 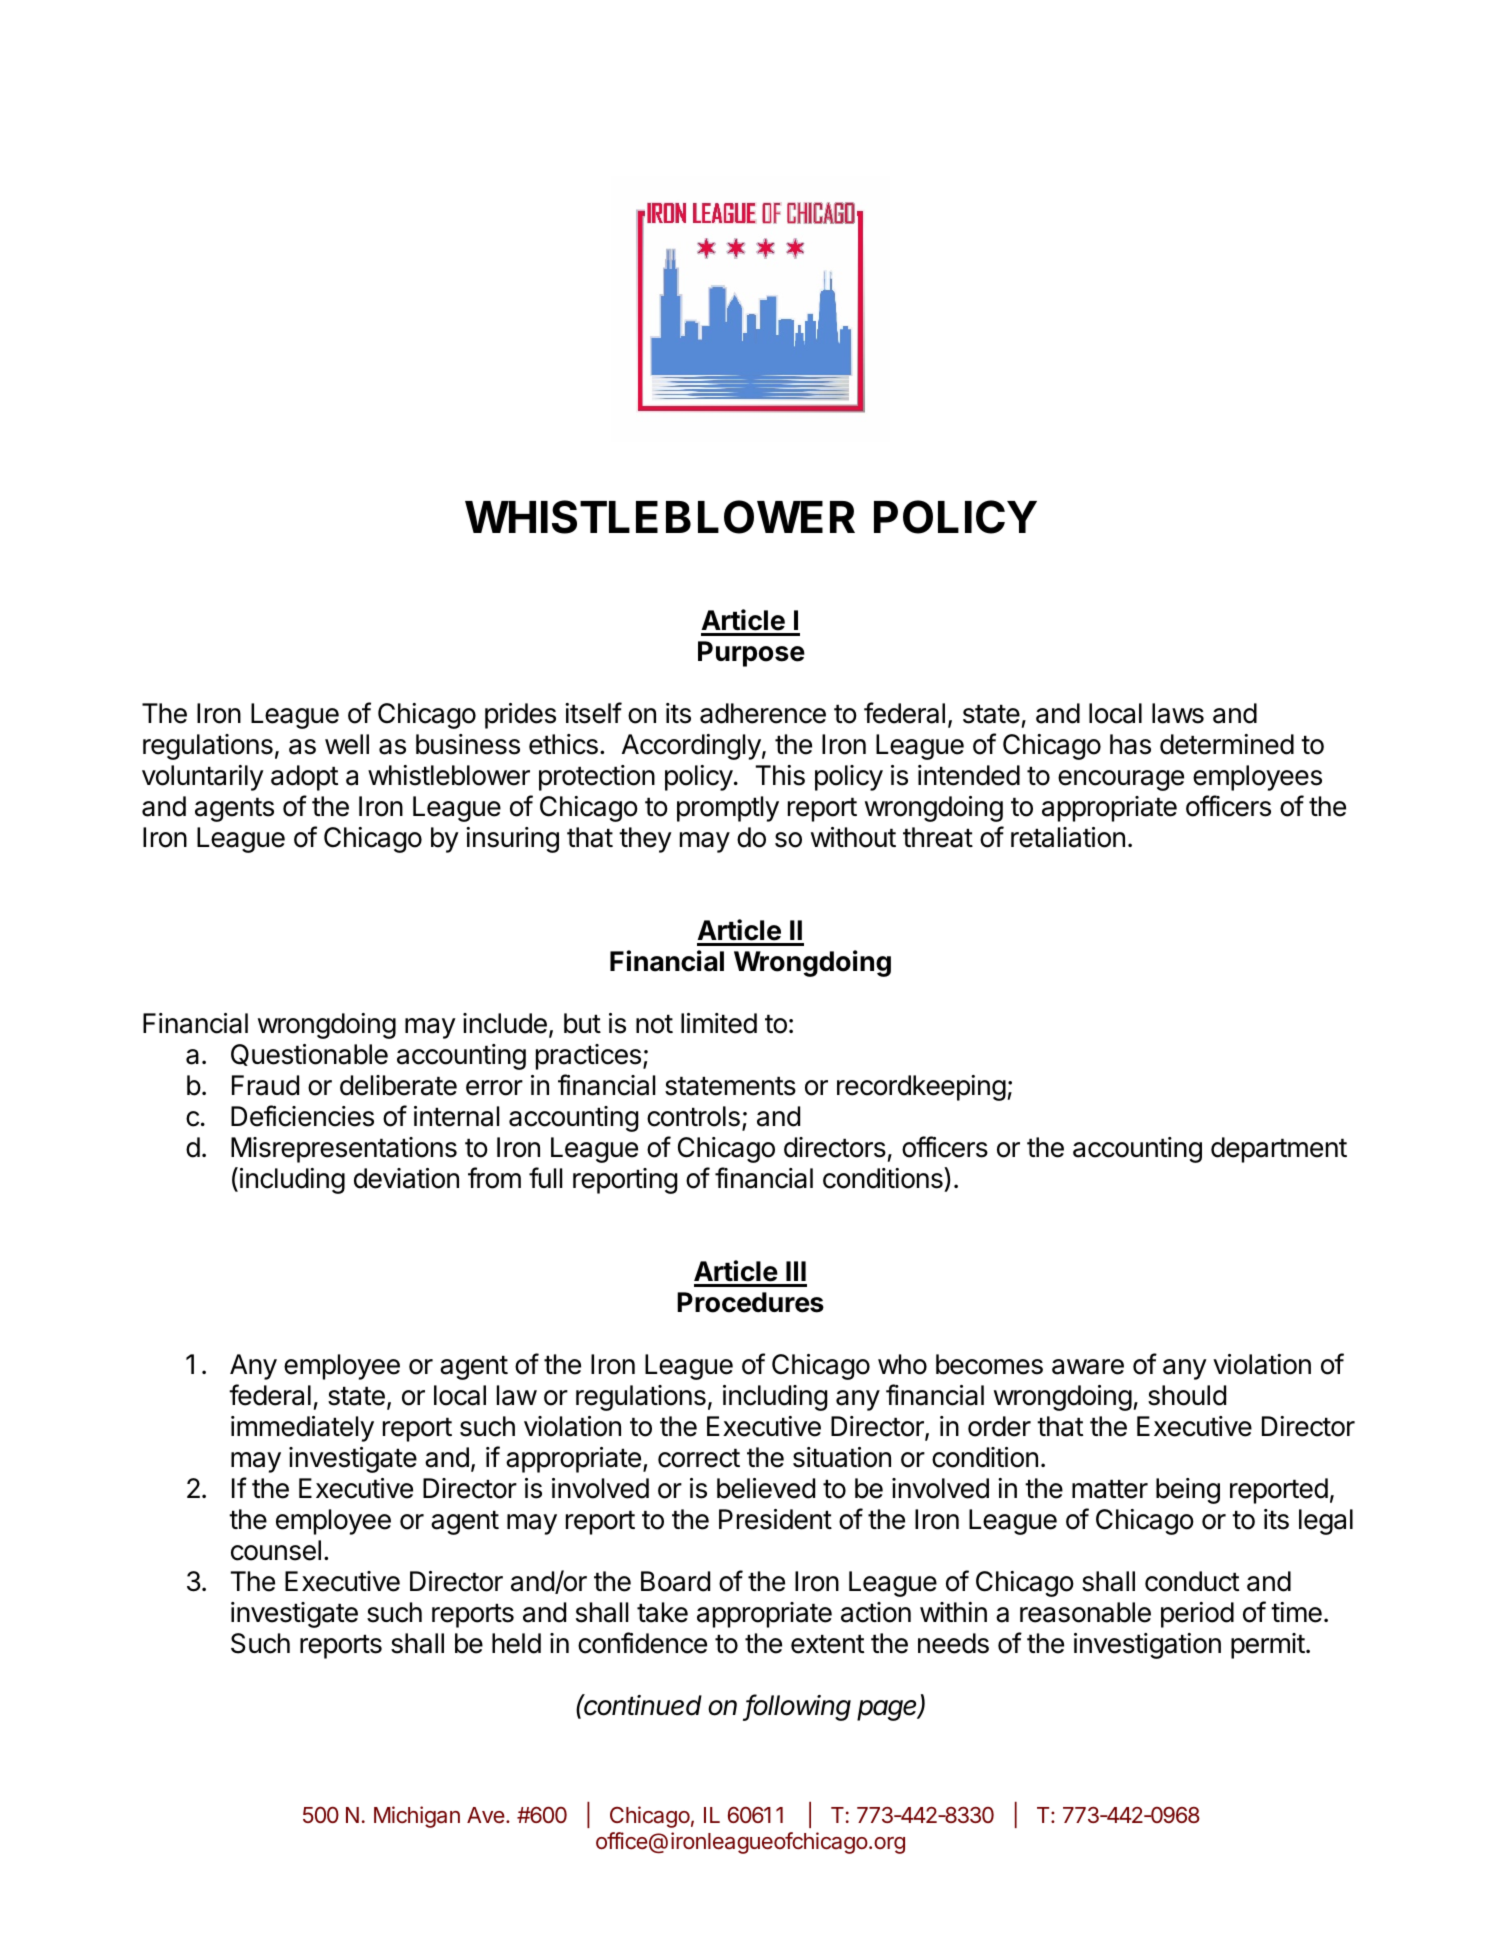 I want to click on laws, so click(x=1178, y=713).
